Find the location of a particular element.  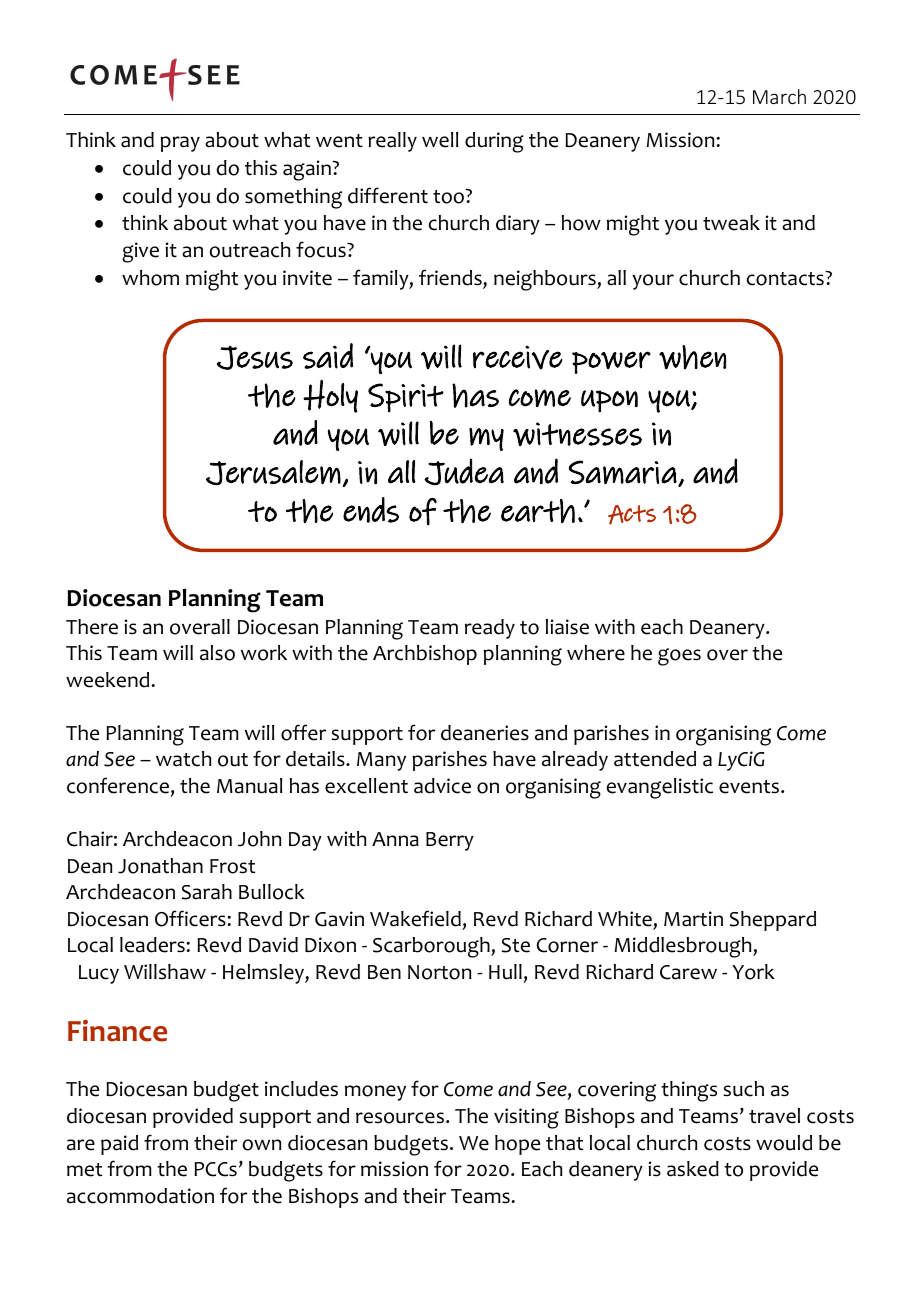

evangelistic is located at coordinates (660, 788).
